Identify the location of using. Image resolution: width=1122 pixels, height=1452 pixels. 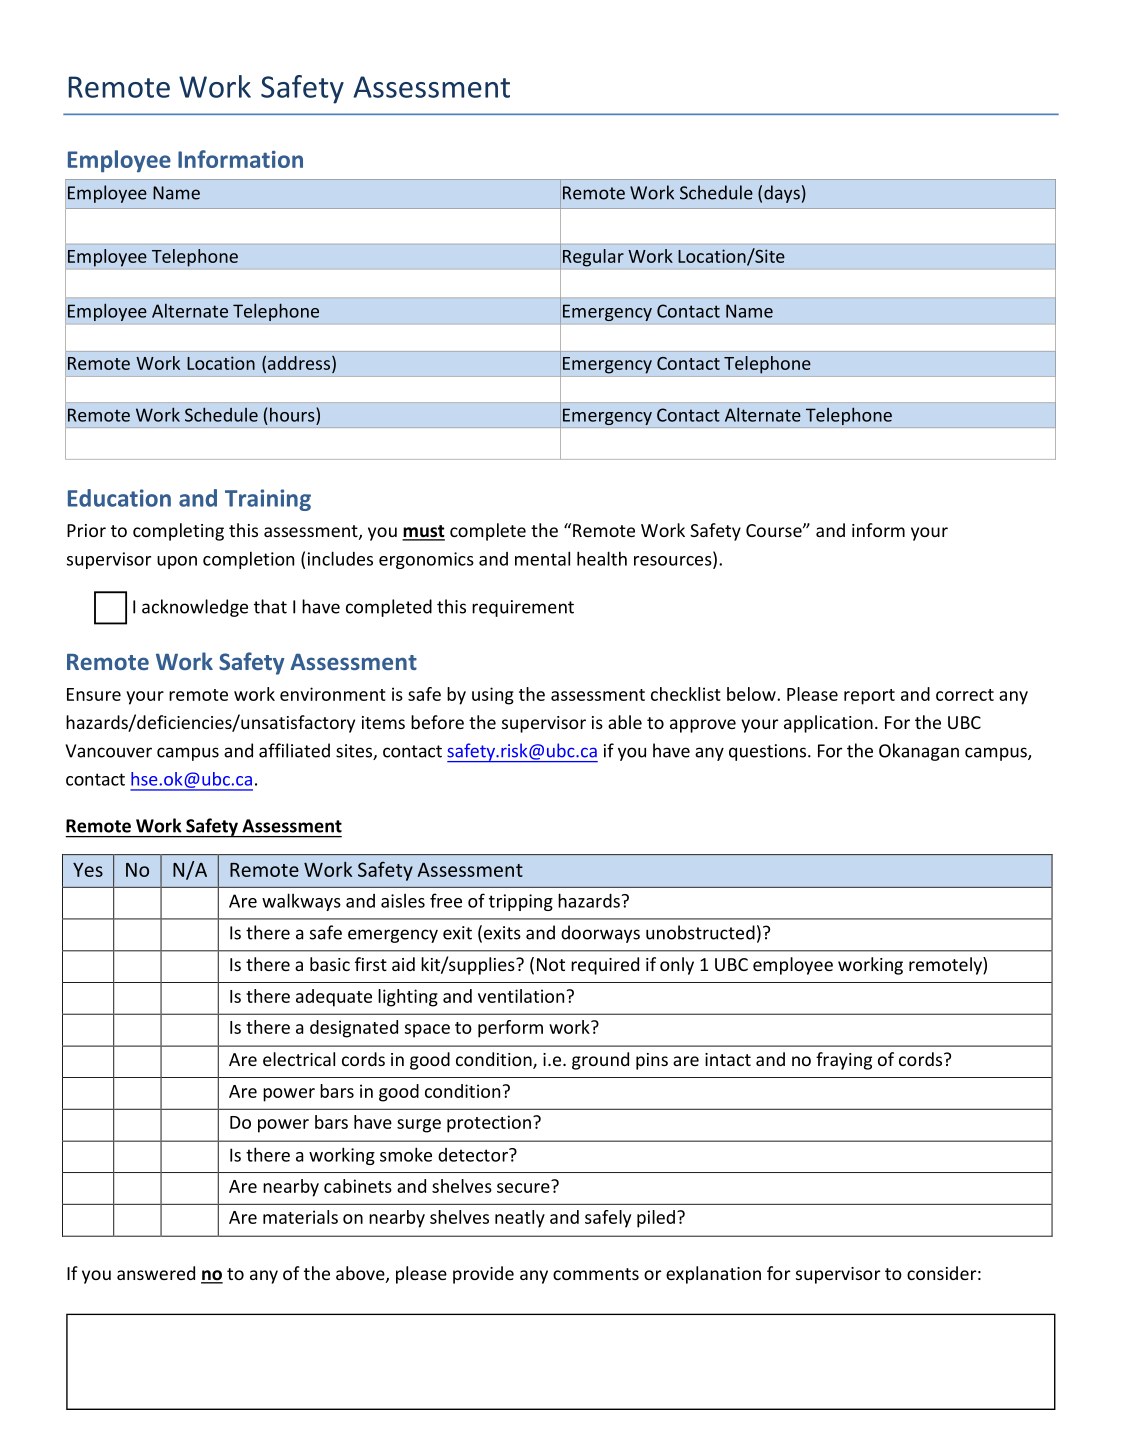
(493, 696).
